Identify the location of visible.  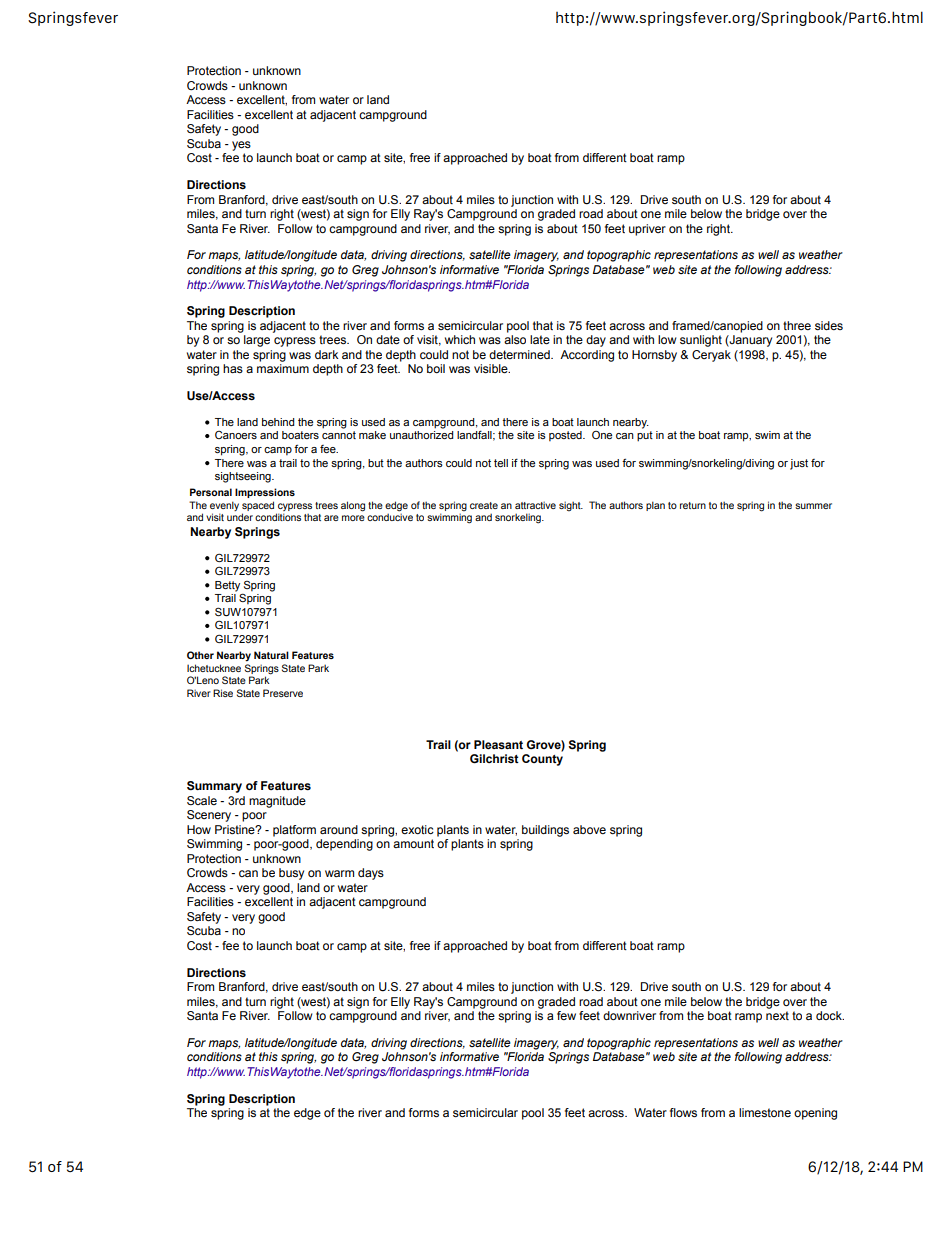
(492, 368).
